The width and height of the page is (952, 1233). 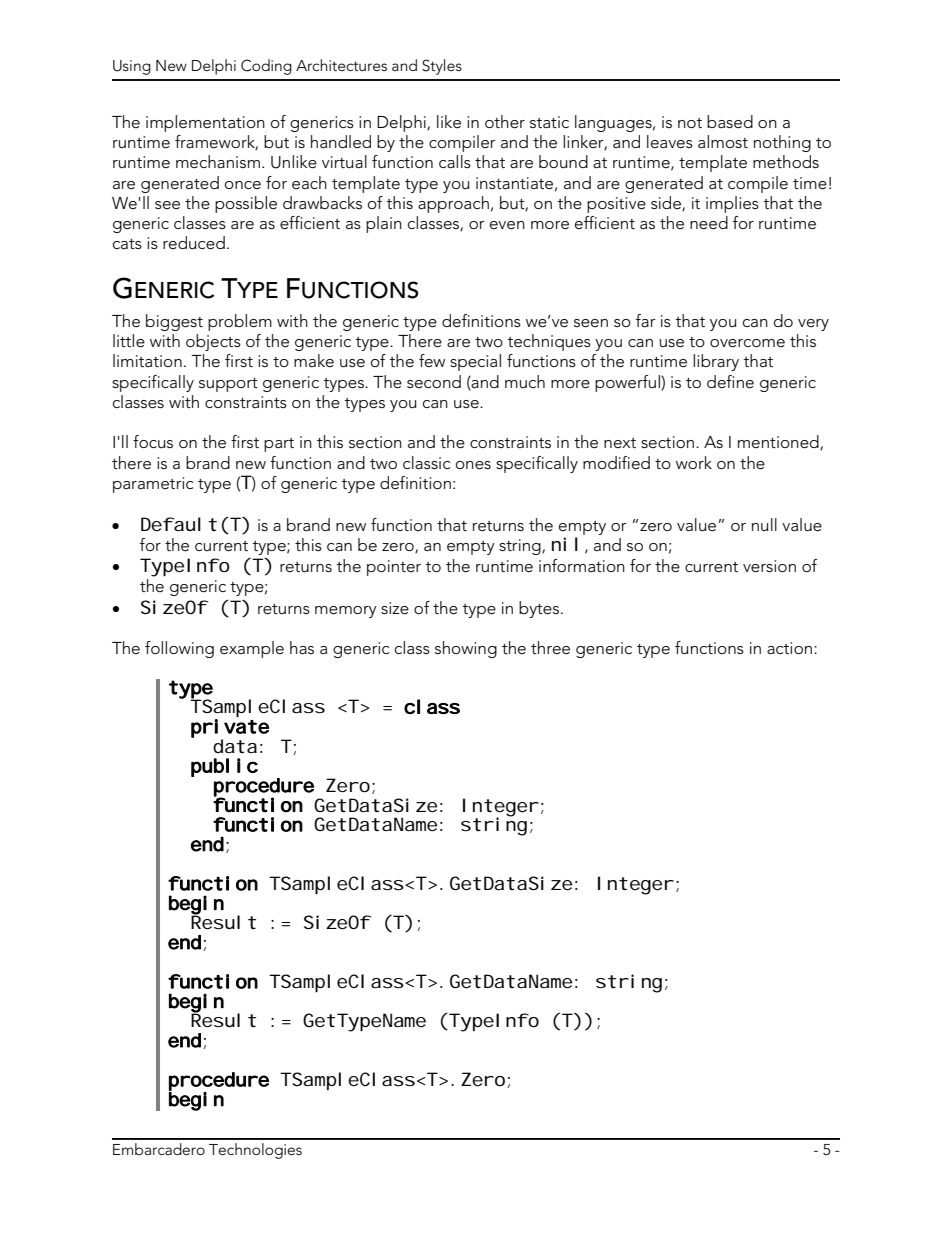 What do you see at coordinates (394, 568) in the page?
I see `pointer` at bounding box center [394, 568].
